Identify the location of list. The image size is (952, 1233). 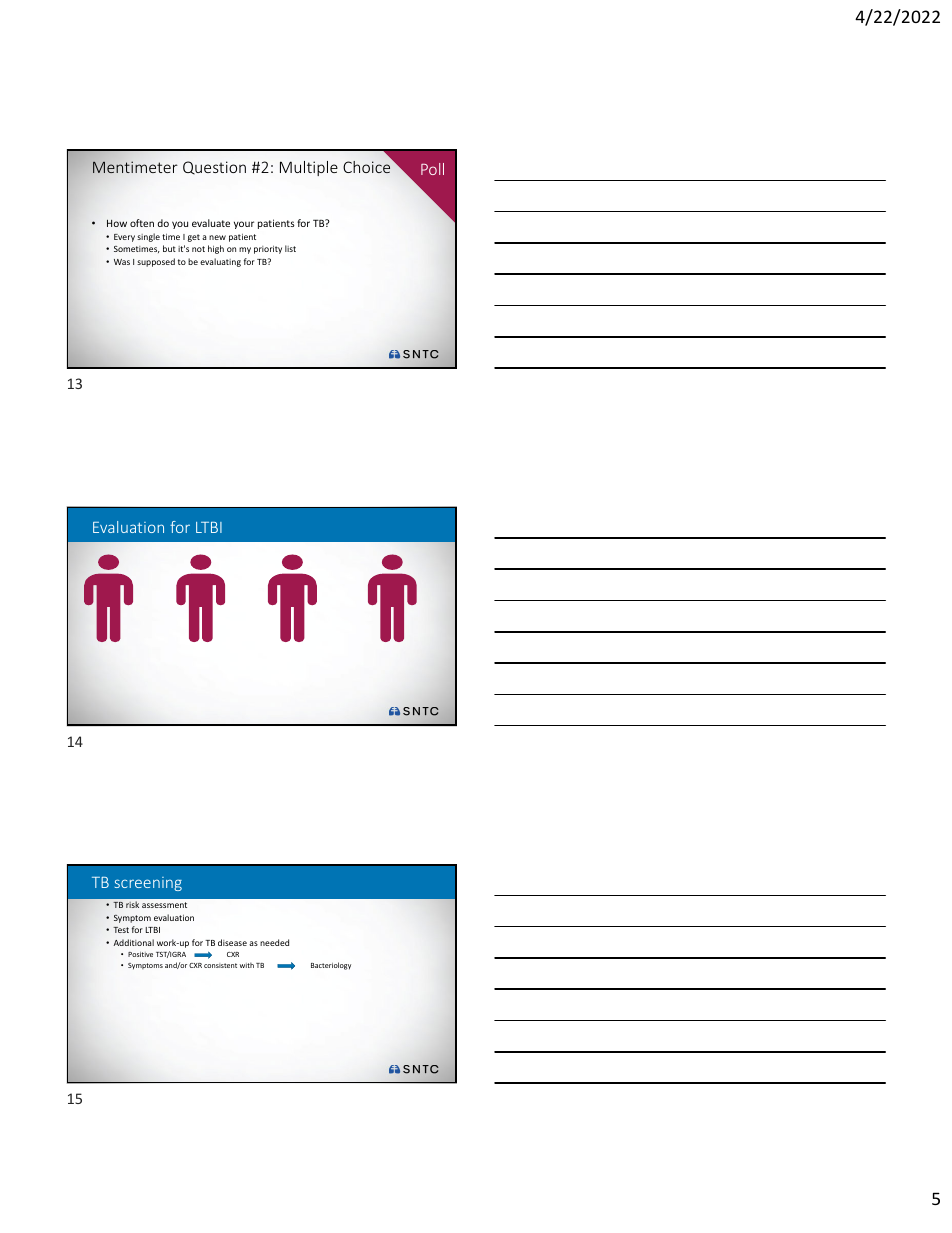
(290, 248).
